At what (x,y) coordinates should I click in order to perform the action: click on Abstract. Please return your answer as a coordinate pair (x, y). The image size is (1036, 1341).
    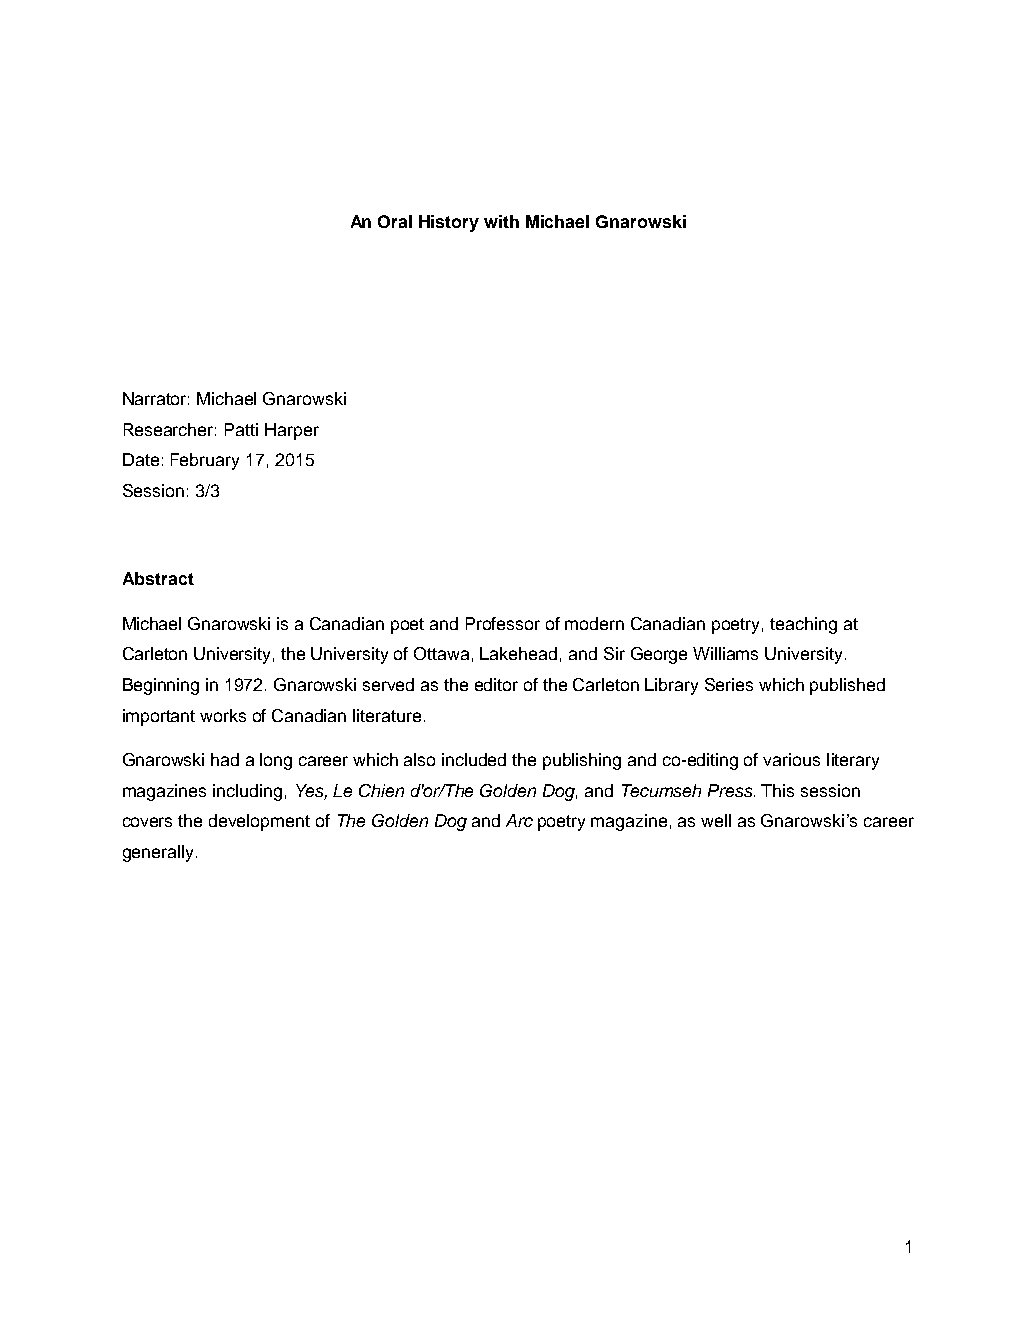
    Looking at the image, I should click on (158, 578).
